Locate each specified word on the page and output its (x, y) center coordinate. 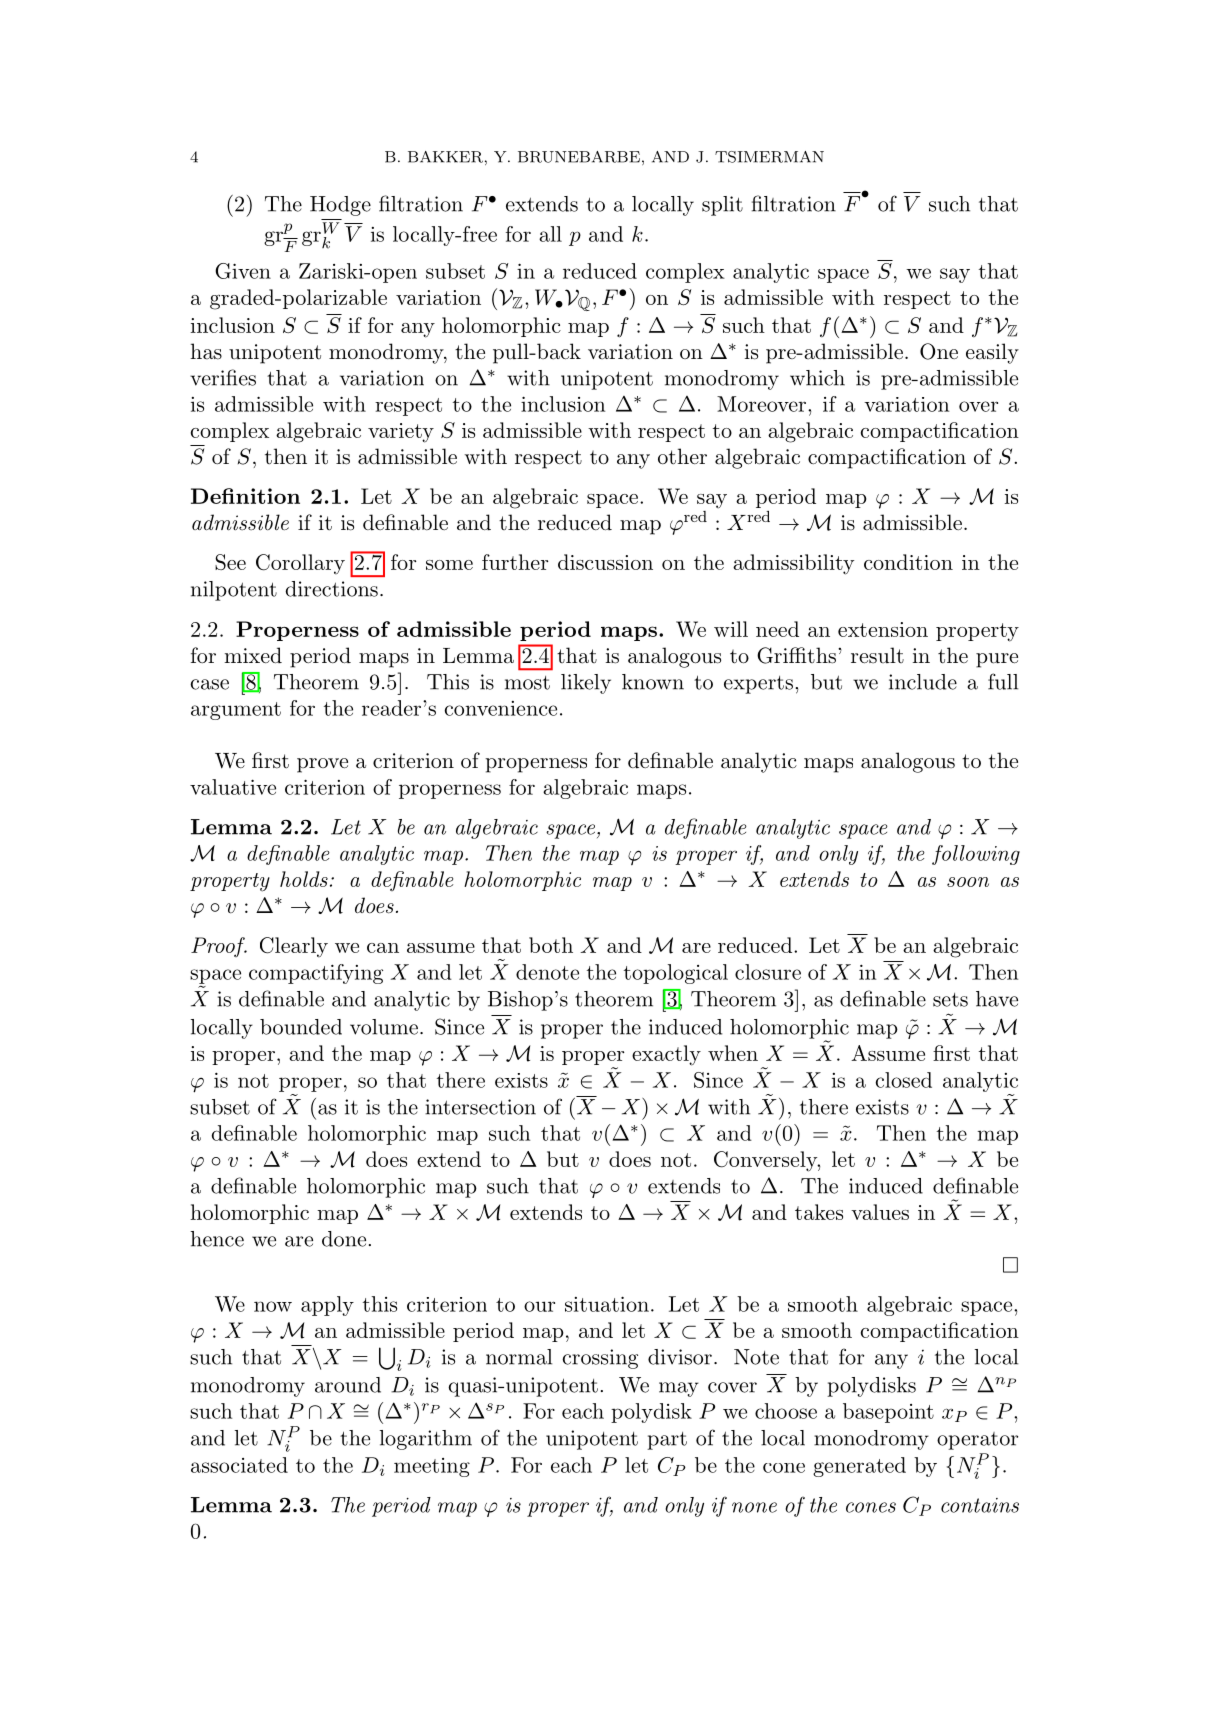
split (722, 206)
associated (239, 1465)
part (667, 1441)
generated (859, 1467)
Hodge (340, 206)
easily (992, 353)
